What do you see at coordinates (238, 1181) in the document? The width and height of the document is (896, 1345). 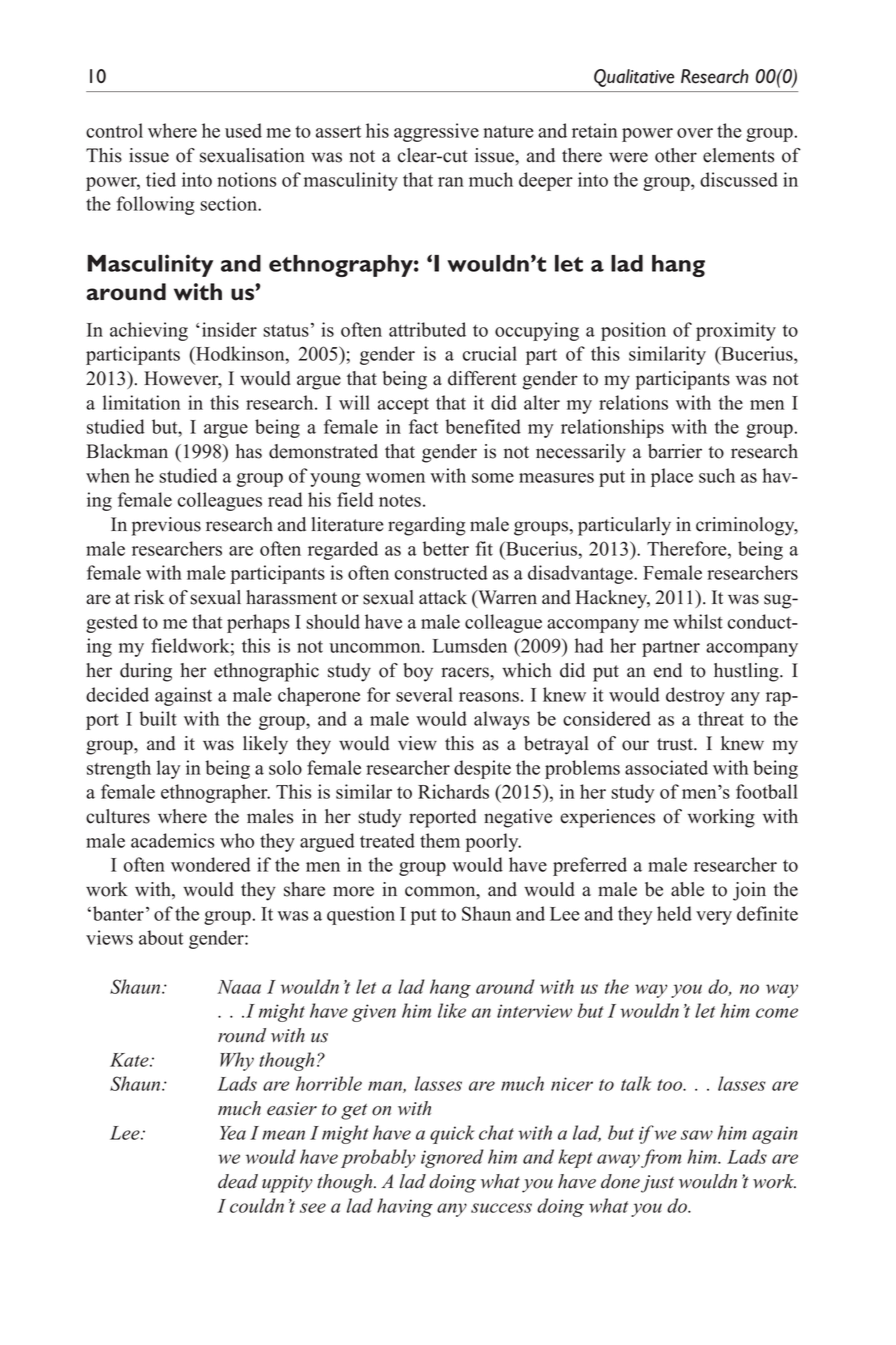 I see `dead` at bounding box center [238, 1181].
